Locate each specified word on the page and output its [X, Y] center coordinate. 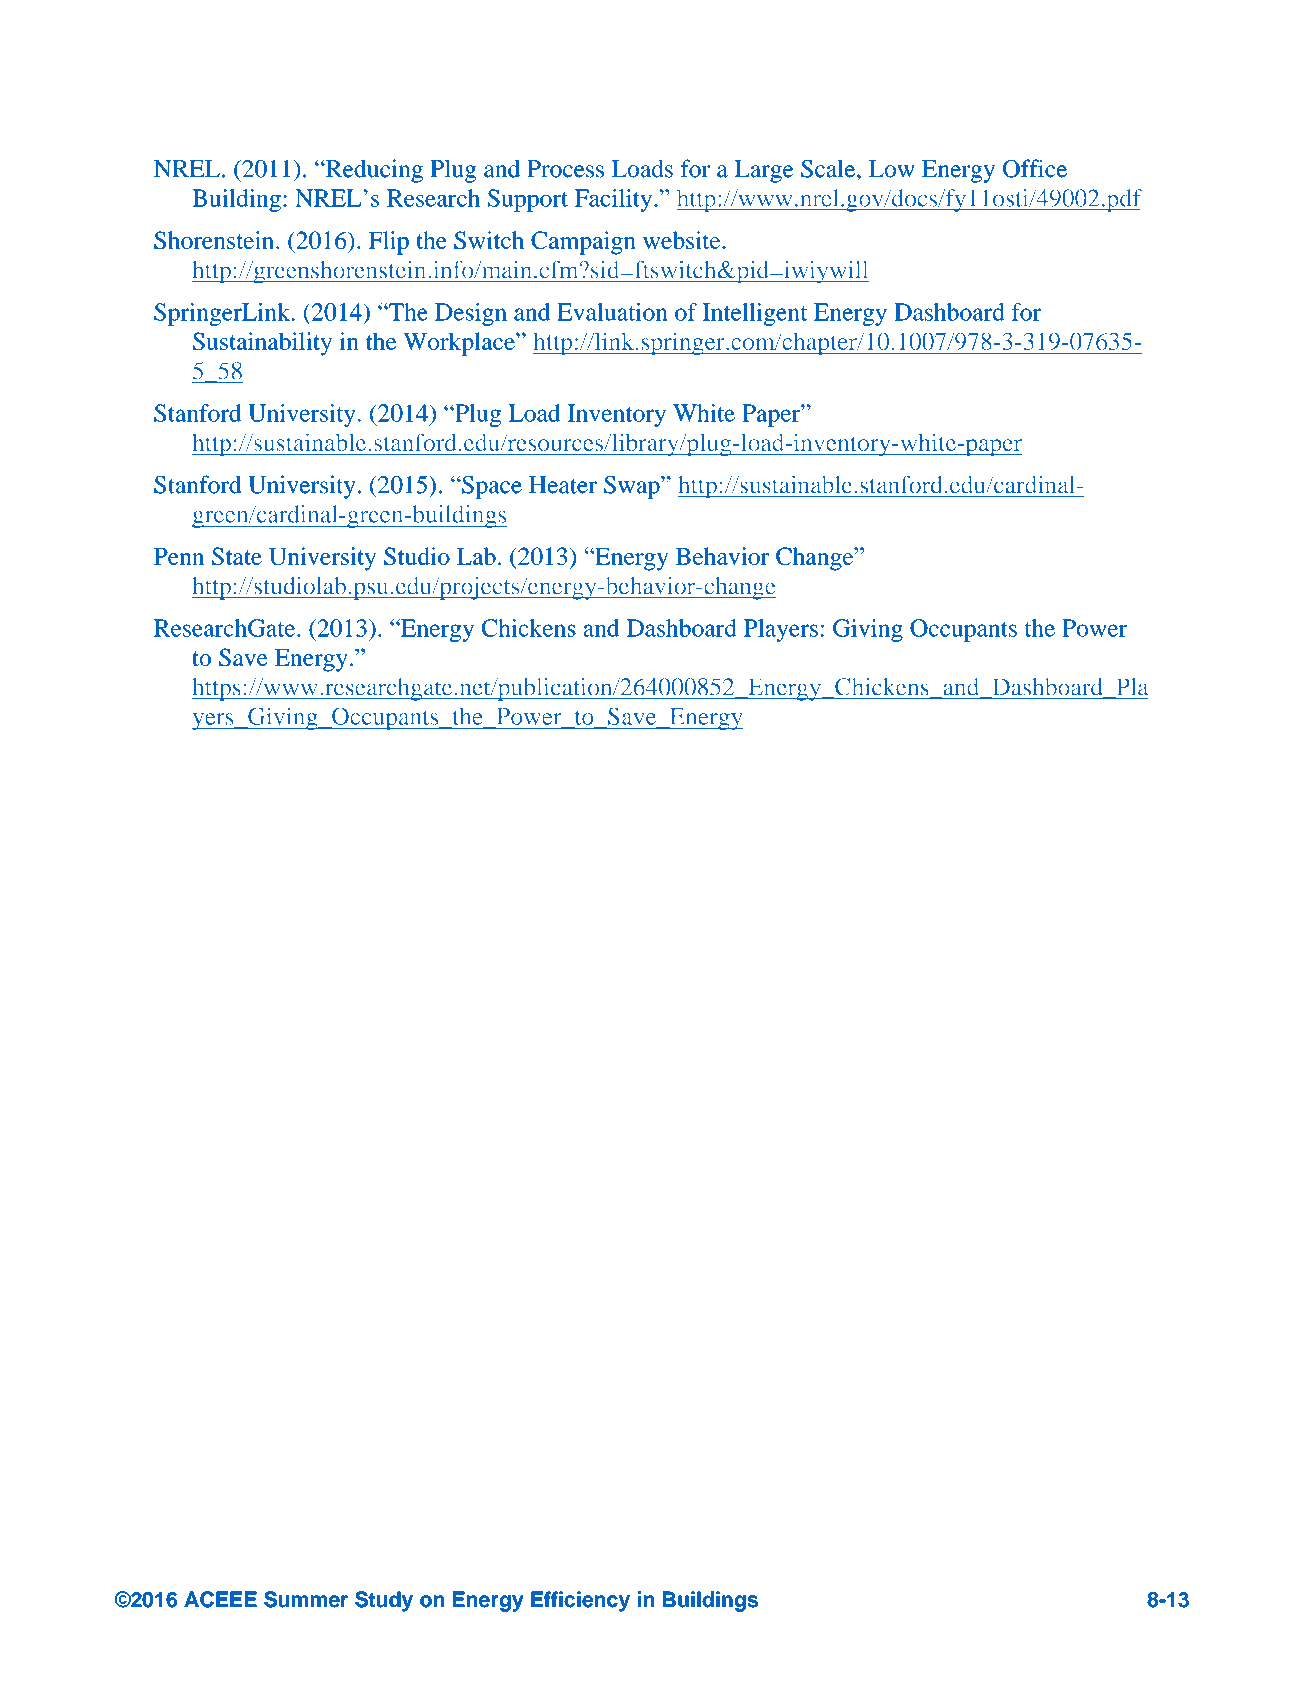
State [237, 556]
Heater [563, 485]
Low [892, 169]
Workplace [460, 344]
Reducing [373, 171]
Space [491, 487]
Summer [306, 1599]
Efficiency [580, 1601]
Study [384, 1601]
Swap [633, 487]
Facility [614, 200]
